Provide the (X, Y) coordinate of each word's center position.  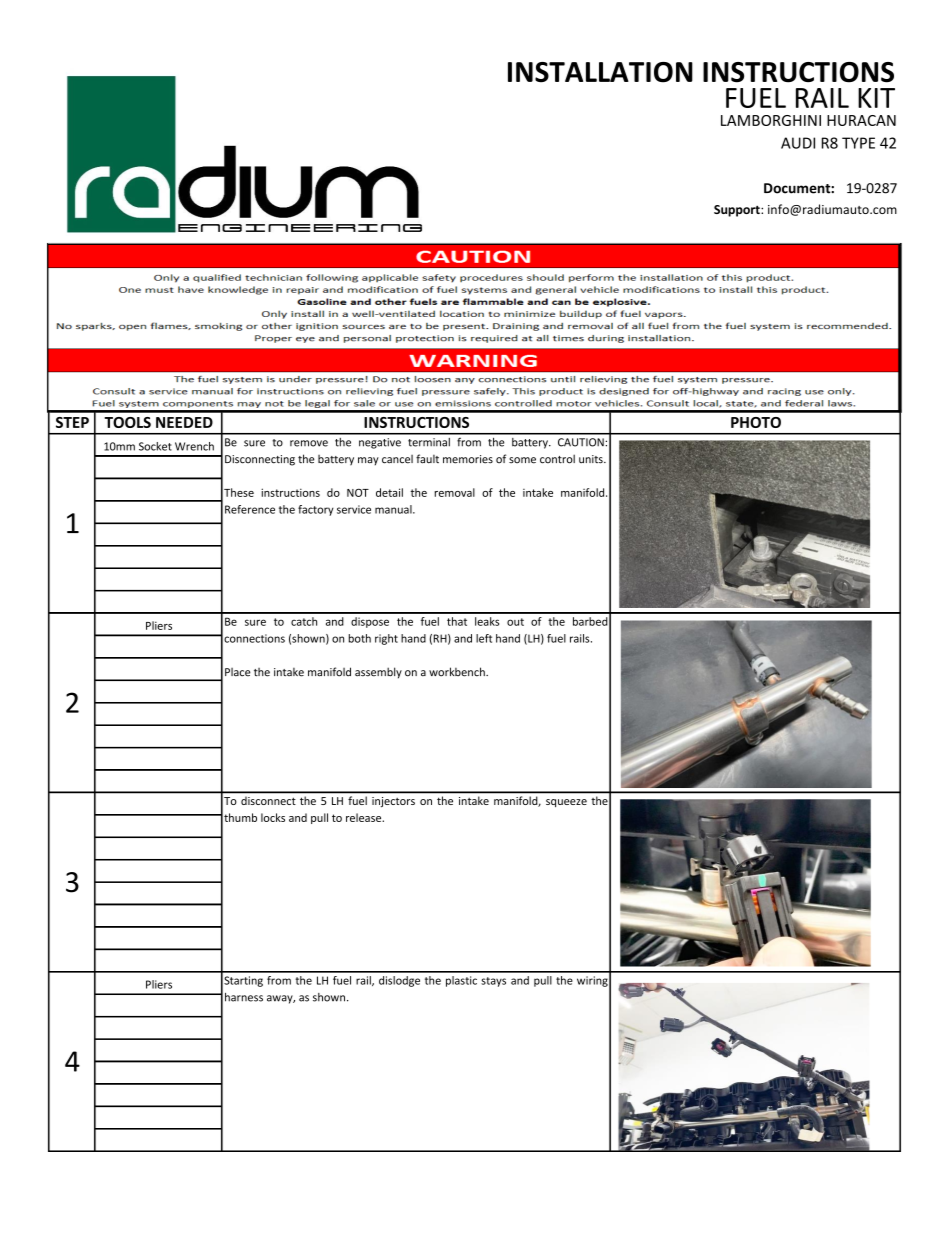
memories (468, 459)
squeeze (566, 803)
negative (380, 443)
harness (244, 997)
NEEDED (184, 422)
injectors (393, 802)
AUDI (798, 143)
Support (738, 211)
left (484, 638)
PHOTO (756, 422)
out (515, 622)
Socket (155, 446)
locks (273, 817)
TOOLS (128, 422)
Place (237, 672)
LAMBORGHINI (771, 120)
